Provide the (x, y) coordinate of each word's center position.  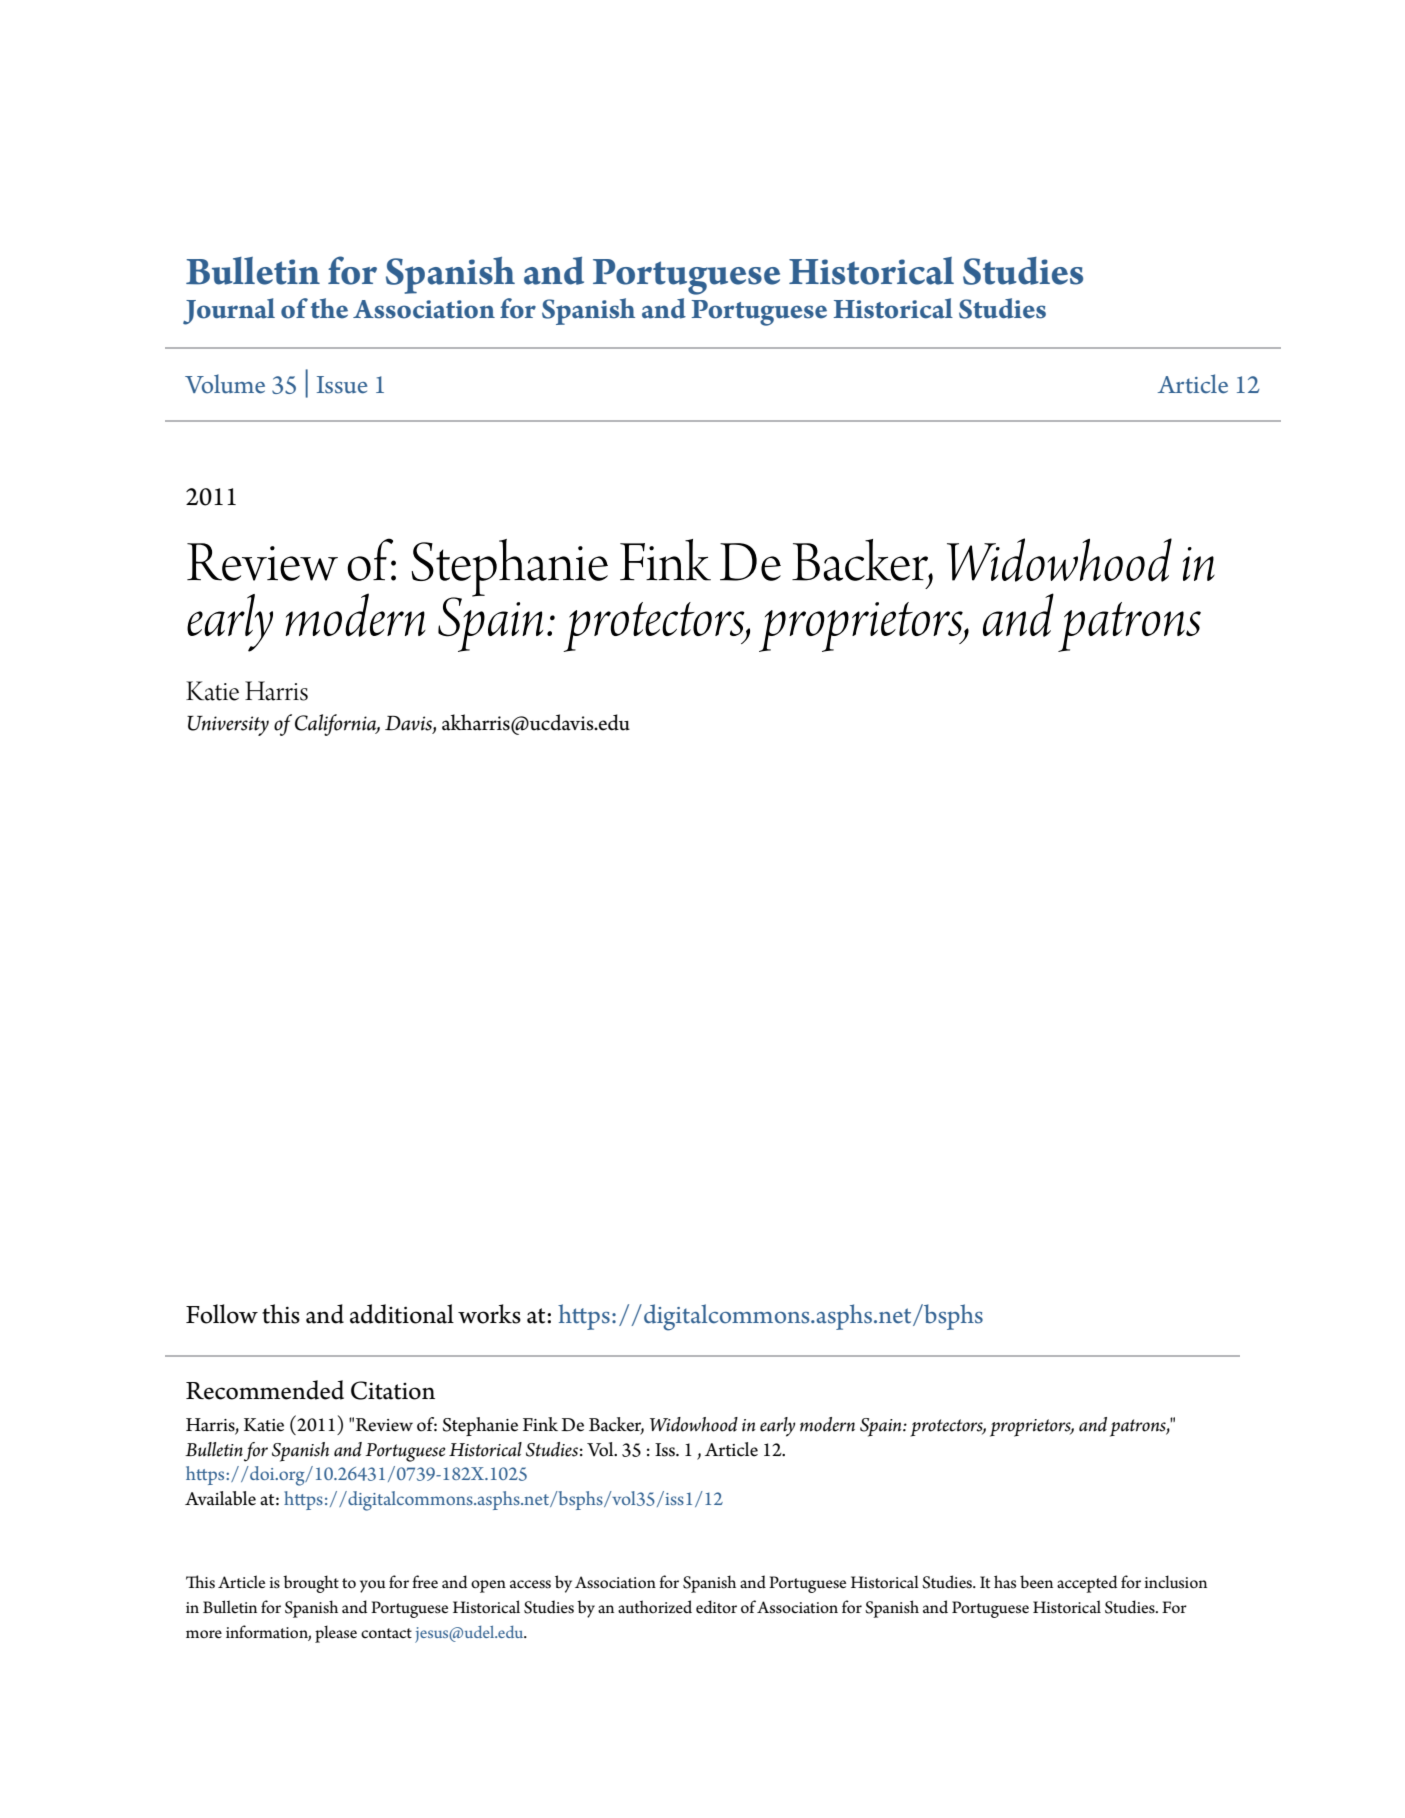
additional (402, 1314)
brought (311, 1584)
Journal (229, 311)
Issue (342, 385)
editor (716, 1607)
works (489, 1314)
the (329, 308)
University (228, 726)
